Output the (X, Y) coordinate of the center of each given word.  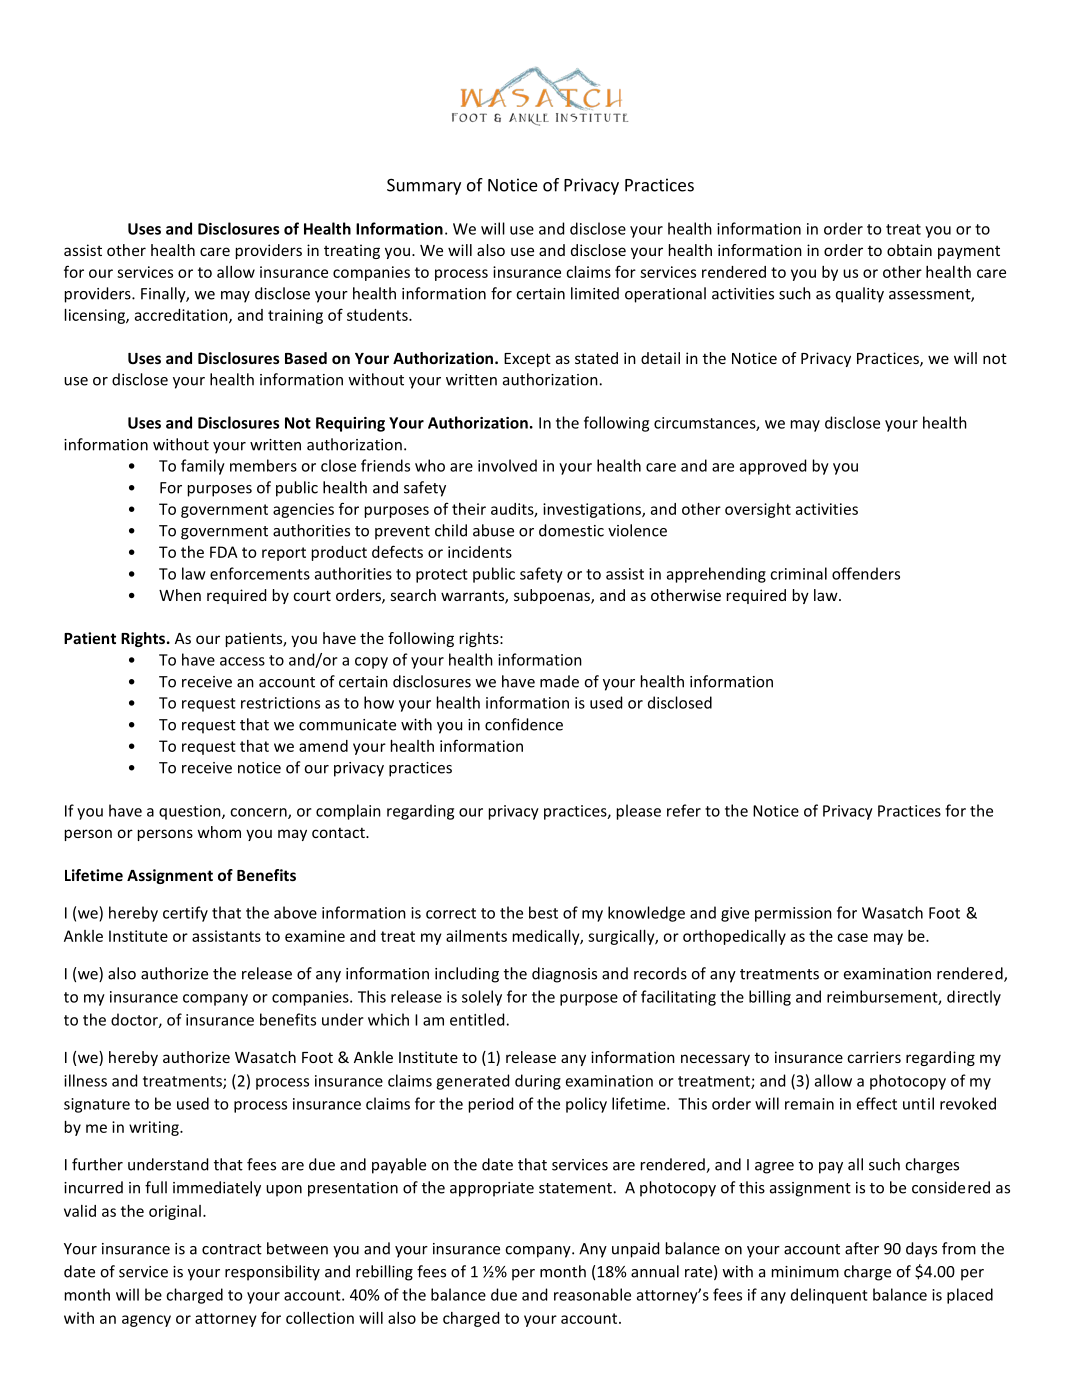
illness (85, 1080)
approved (773, 467)
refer (684, 810)
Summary (424, 186)
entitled (477, 1019)
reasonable (592, 1294)
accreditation (182, 316)
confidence (524, 724)
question (191, 812)
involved (507, 465)
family (203, 467)
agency (146, 1321)
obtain (909, 250)
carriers (874, 1057)
